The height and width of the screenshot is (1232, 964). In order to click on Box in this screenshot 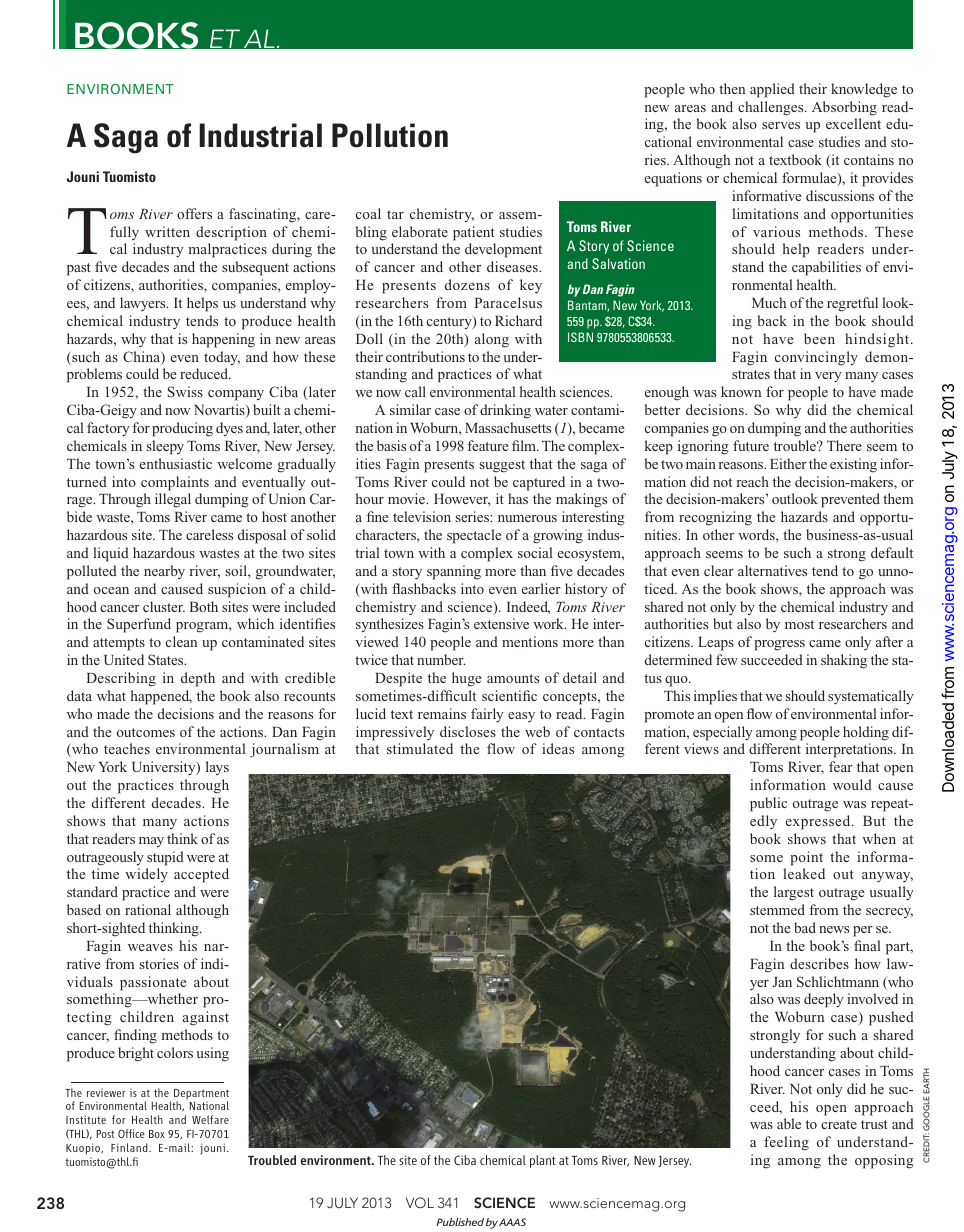, I will do `click(157, 1134)`.
